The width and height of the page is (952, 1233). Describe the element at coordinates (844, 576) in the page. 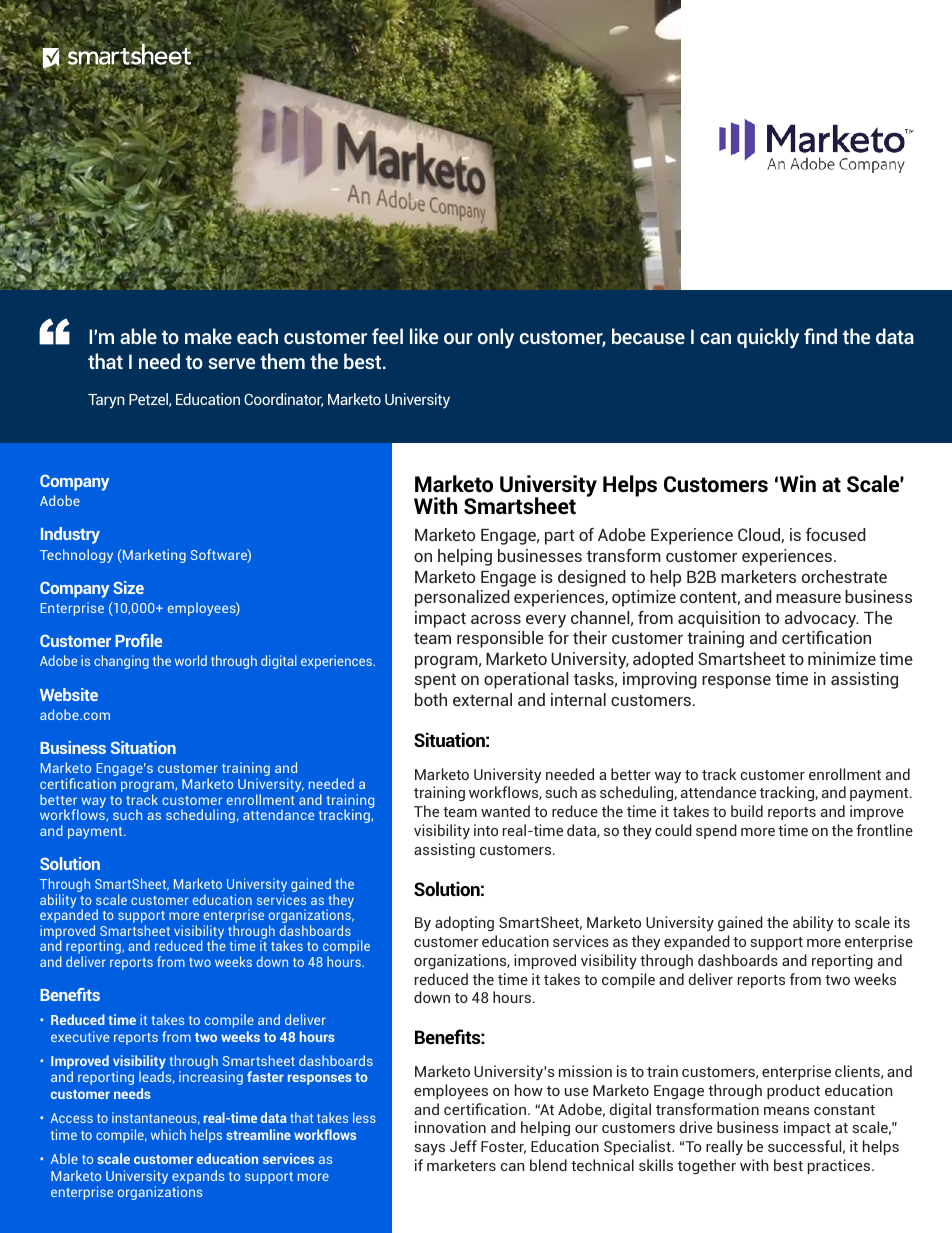

I see `orchestrate` at that location.
